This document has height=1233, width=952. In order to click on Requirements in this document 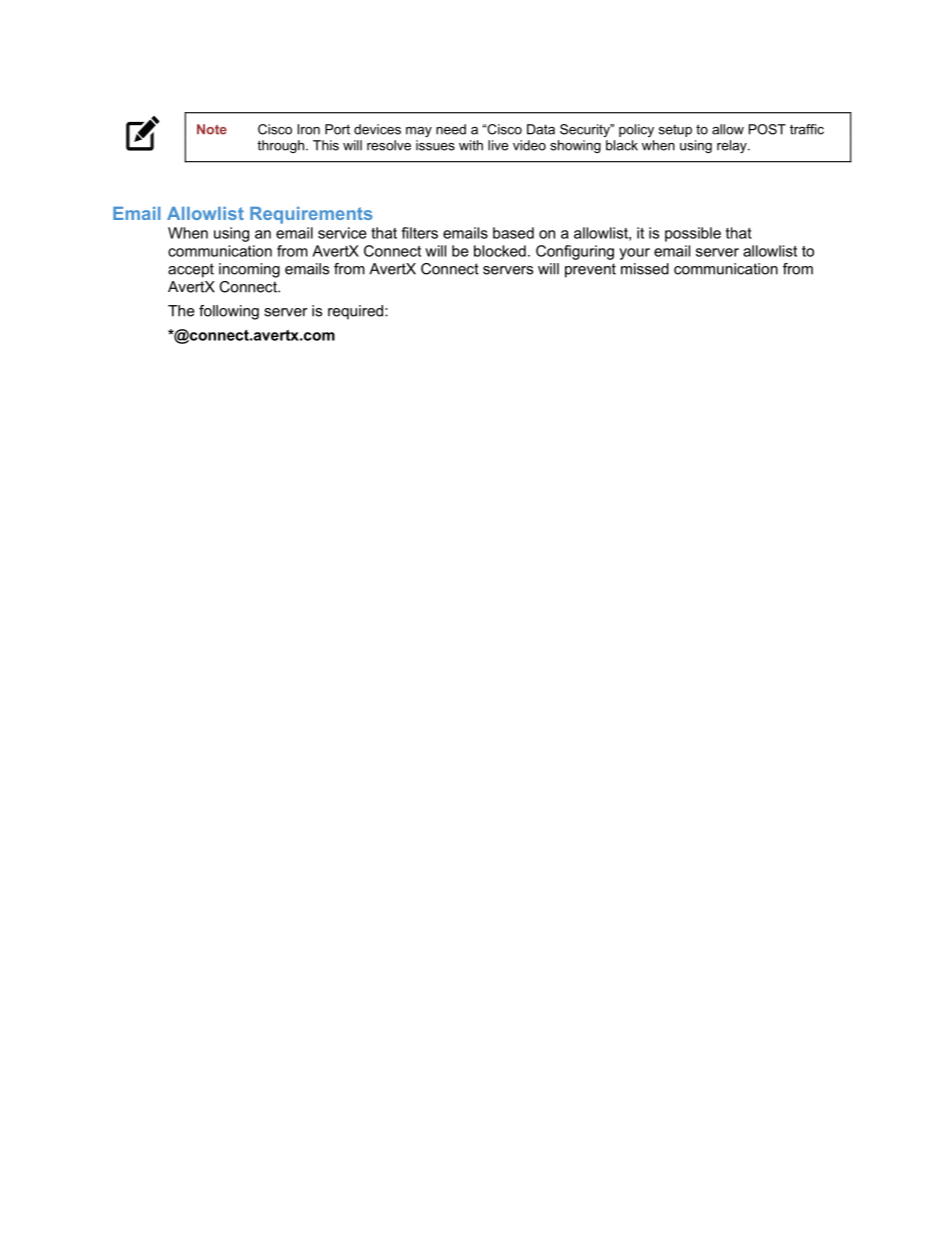, I will do `click(311, 215)`.
